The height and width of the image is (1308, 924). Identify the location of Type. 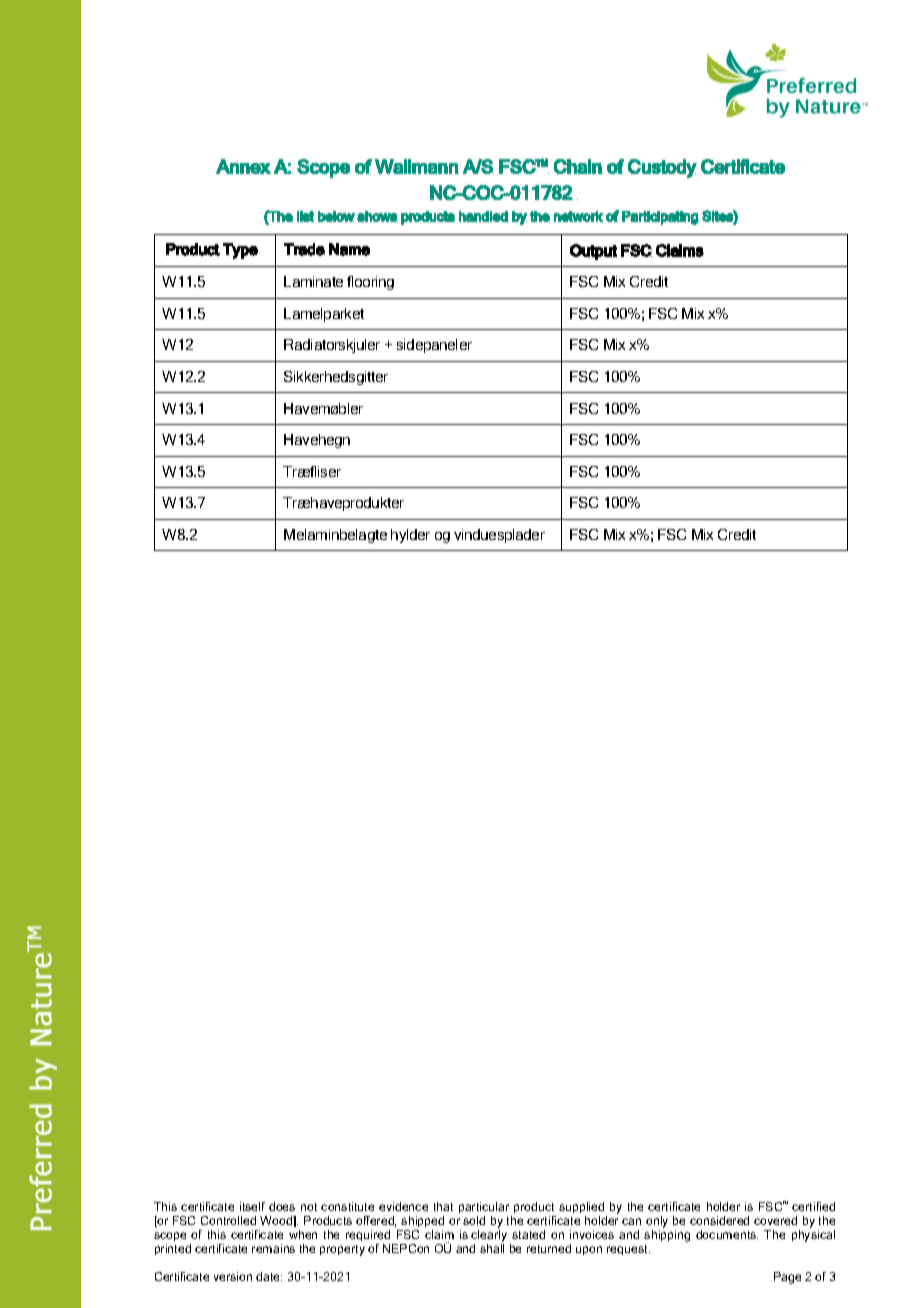
(240, 251).
